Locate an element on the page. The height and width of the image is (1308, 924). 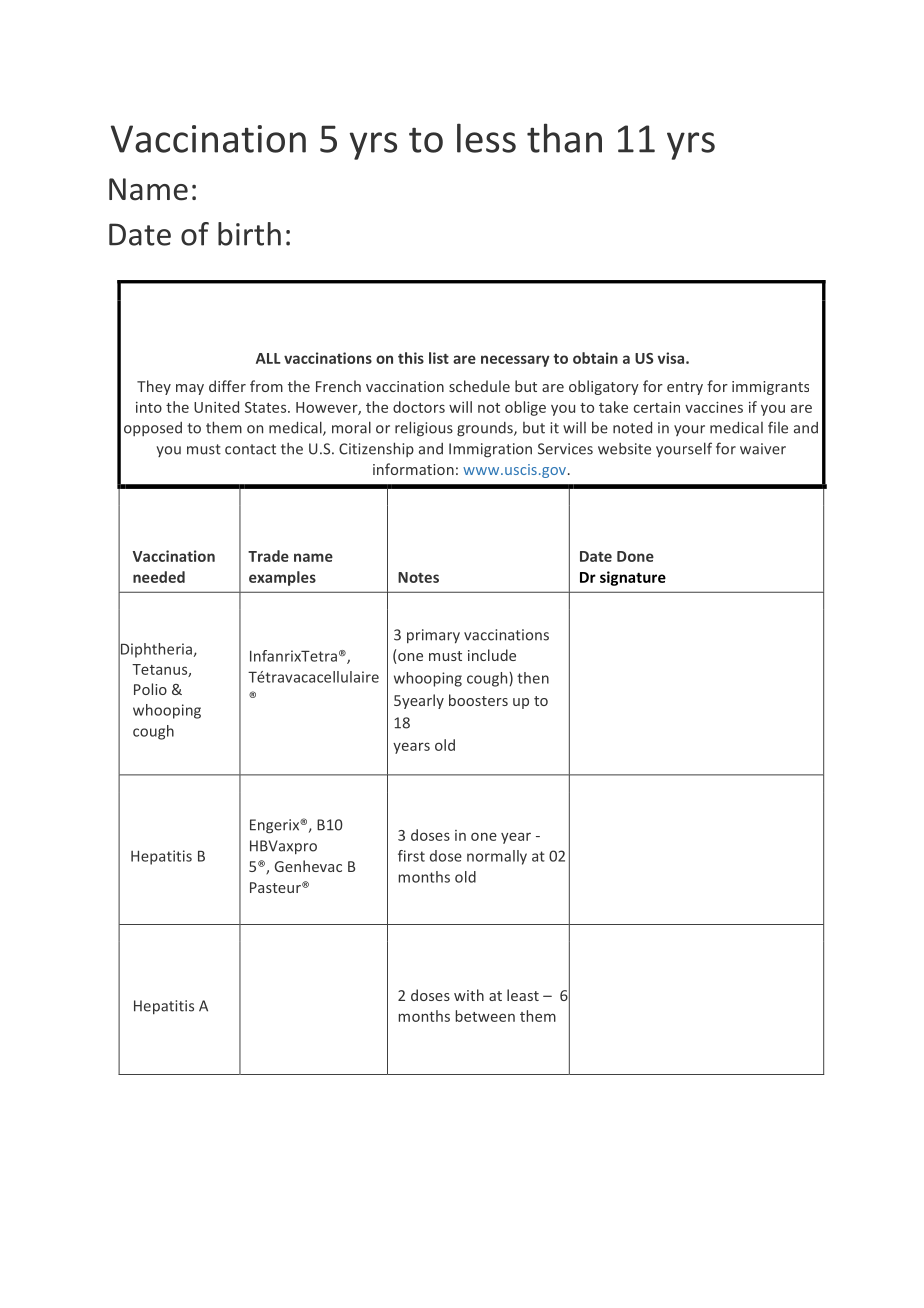
with is located at coordinates (469, 995).
